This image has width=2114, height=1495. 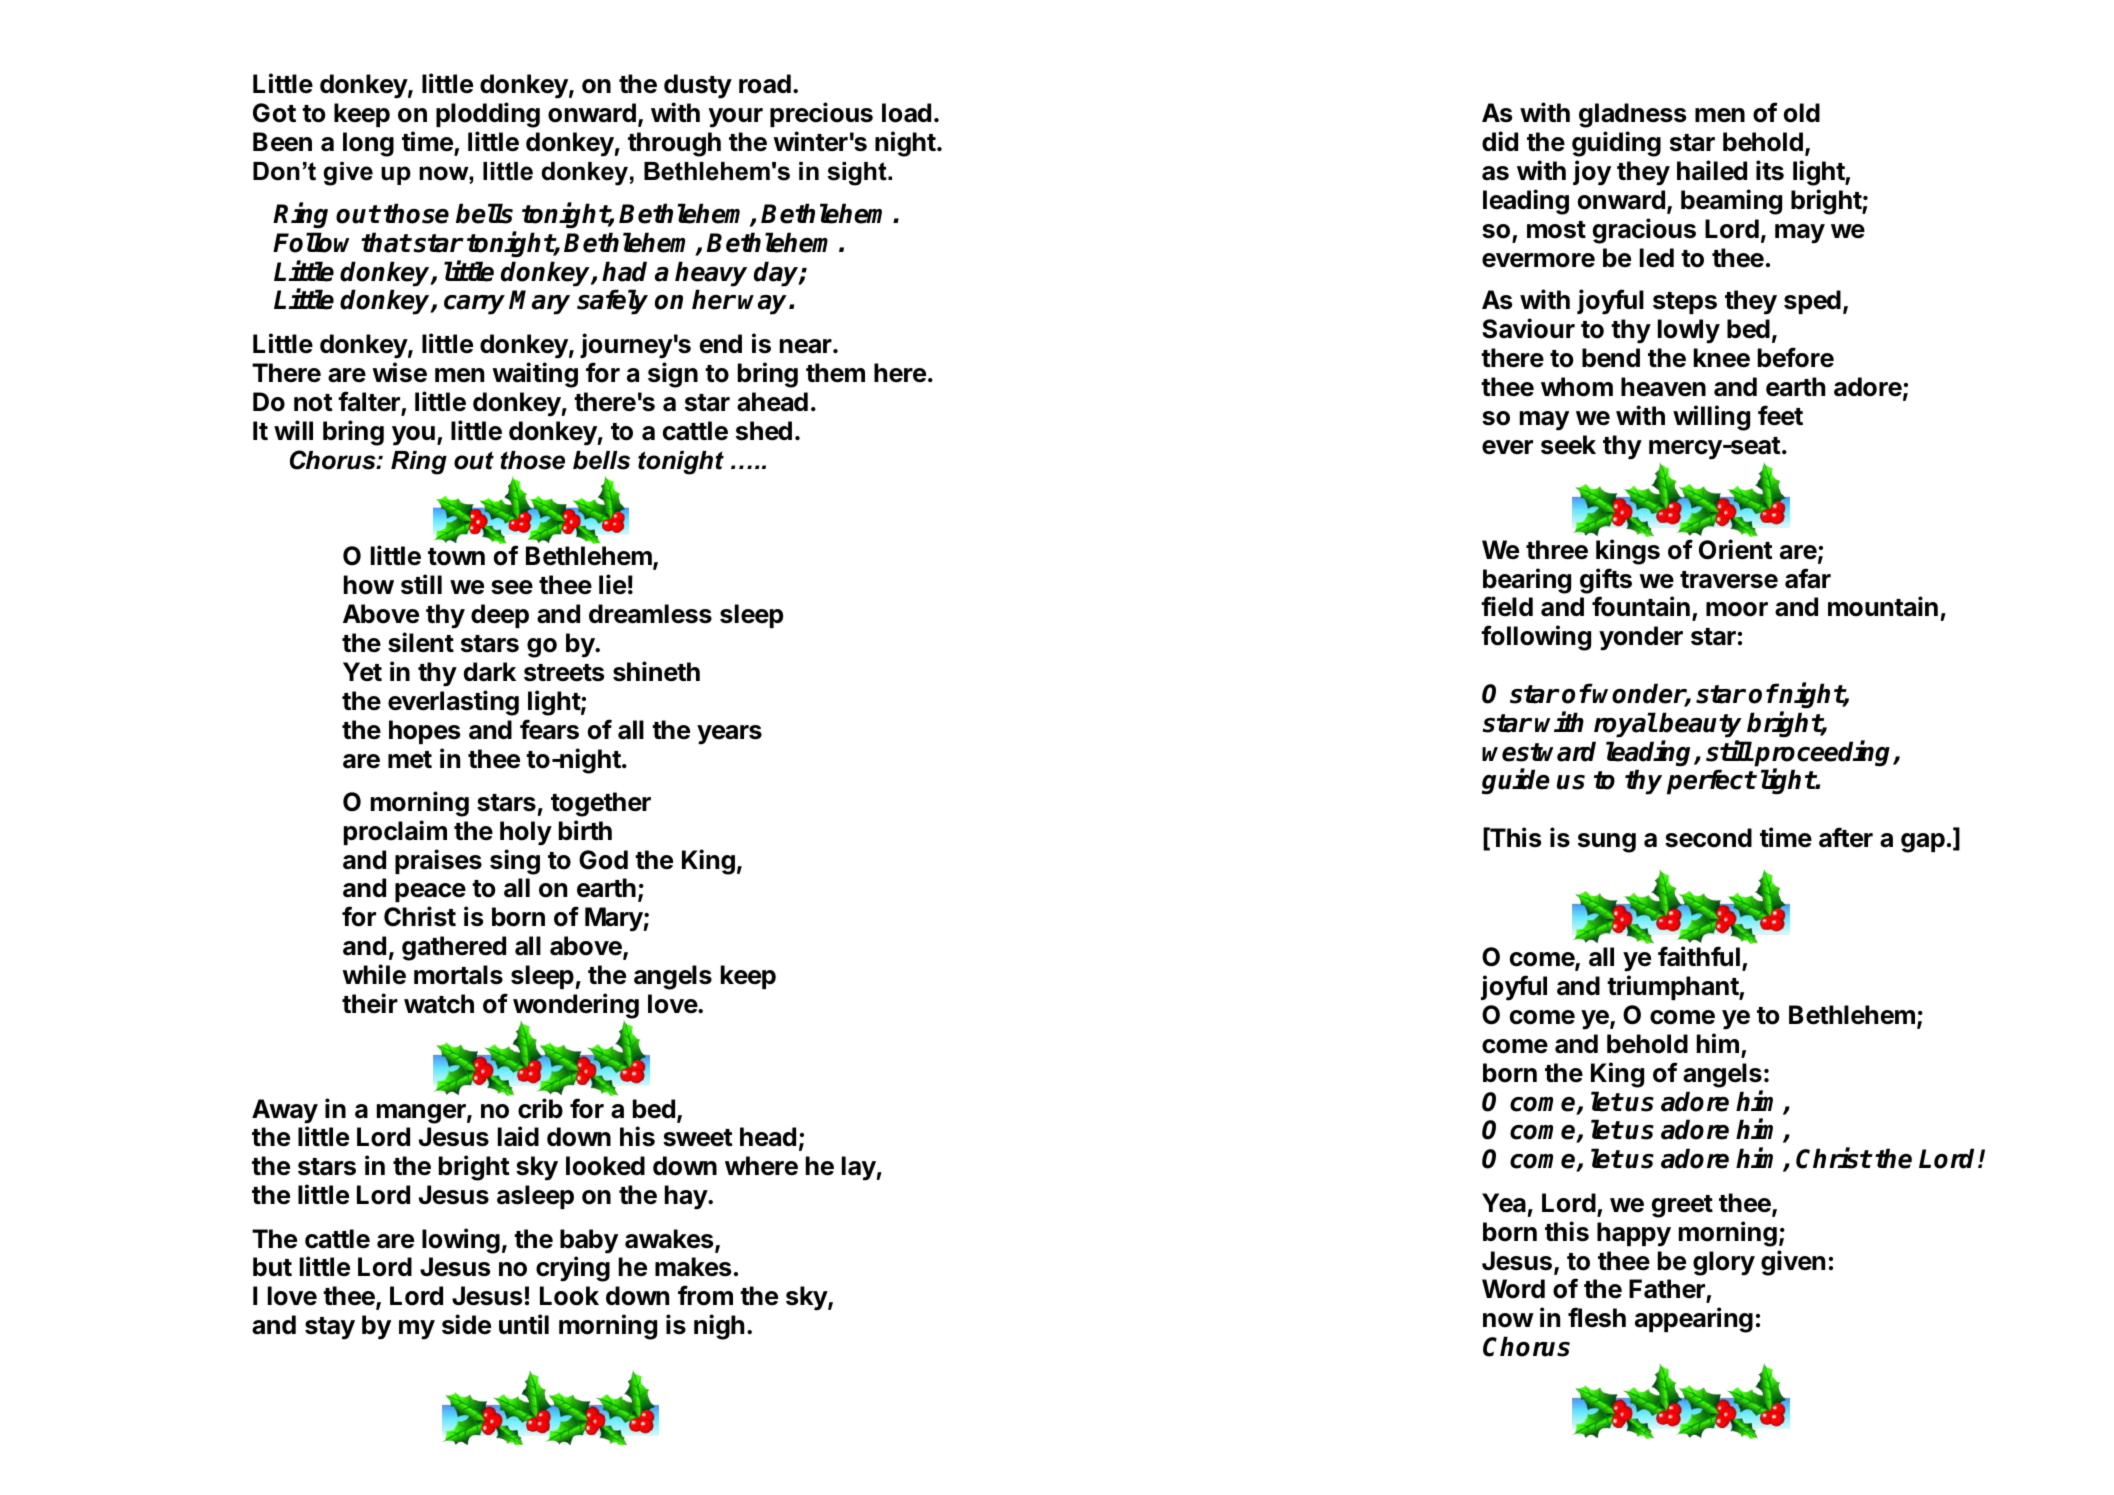 What do you see at coordinates (439, 1004) in the image?
I see `watch` at bounding box center [439, 1004].
